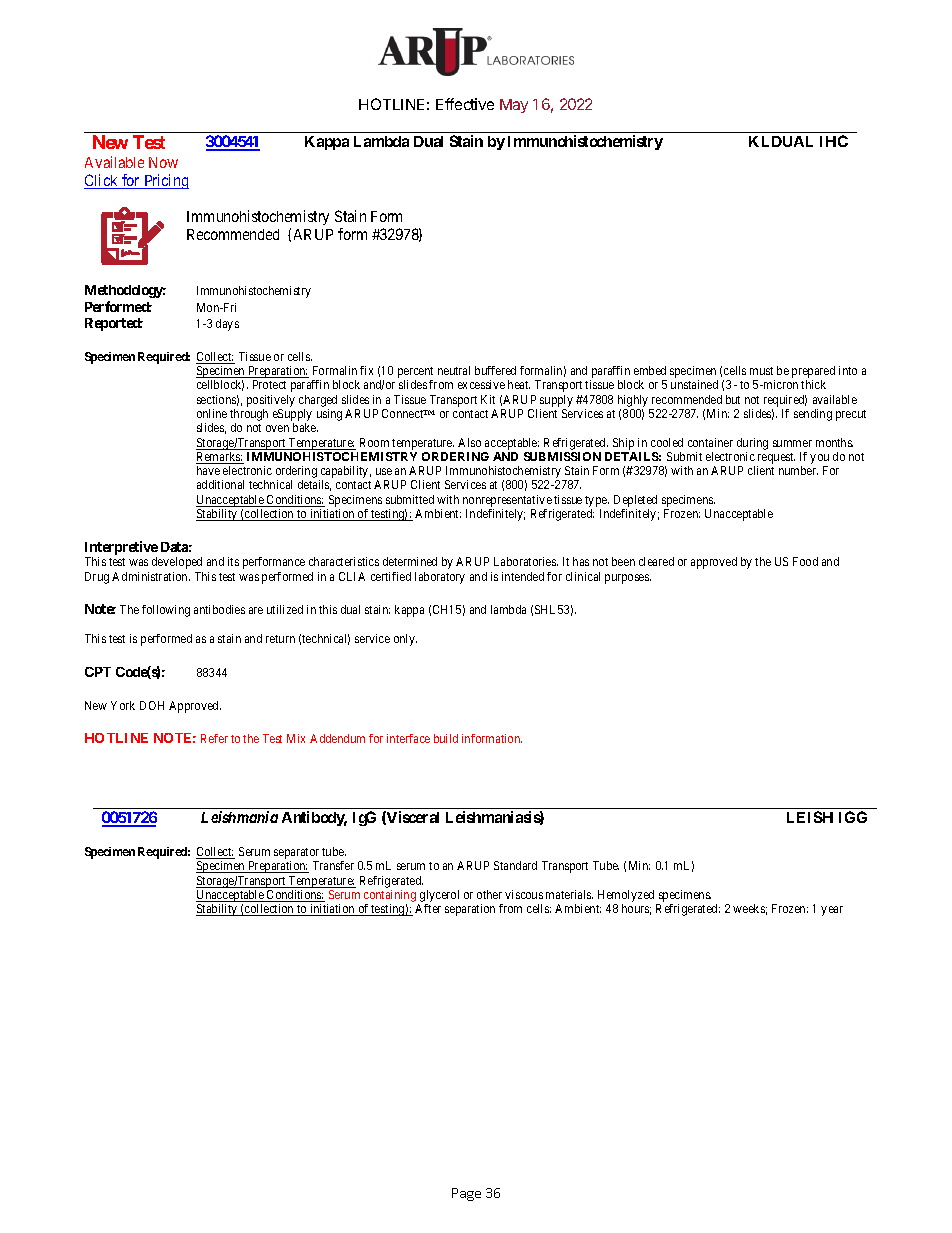 Image resolution: width=952 pixels, height=1233 pixels. I want to click on separation, so click(470, 910).
